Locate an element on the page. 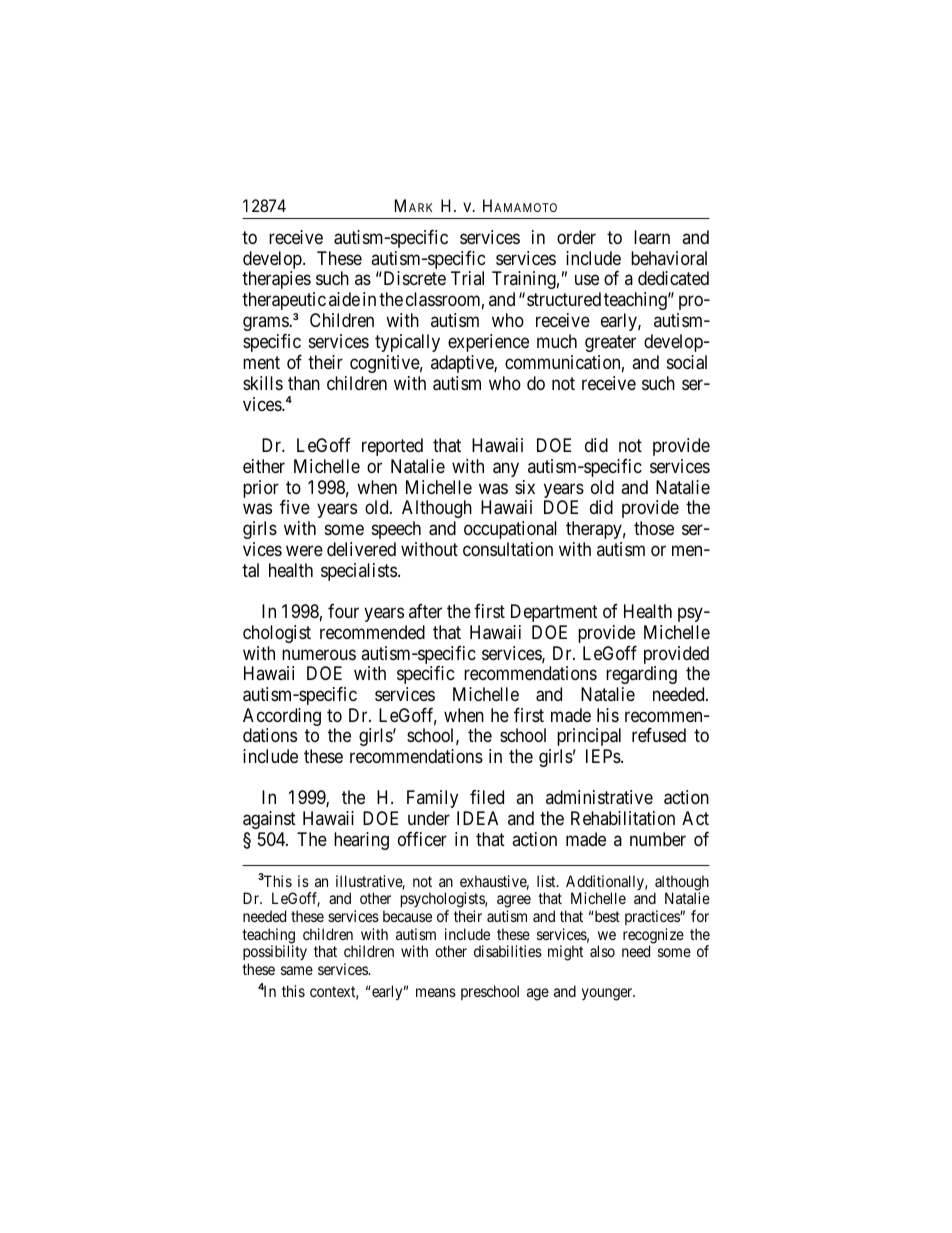  four is located at coordinates (343, 611).
